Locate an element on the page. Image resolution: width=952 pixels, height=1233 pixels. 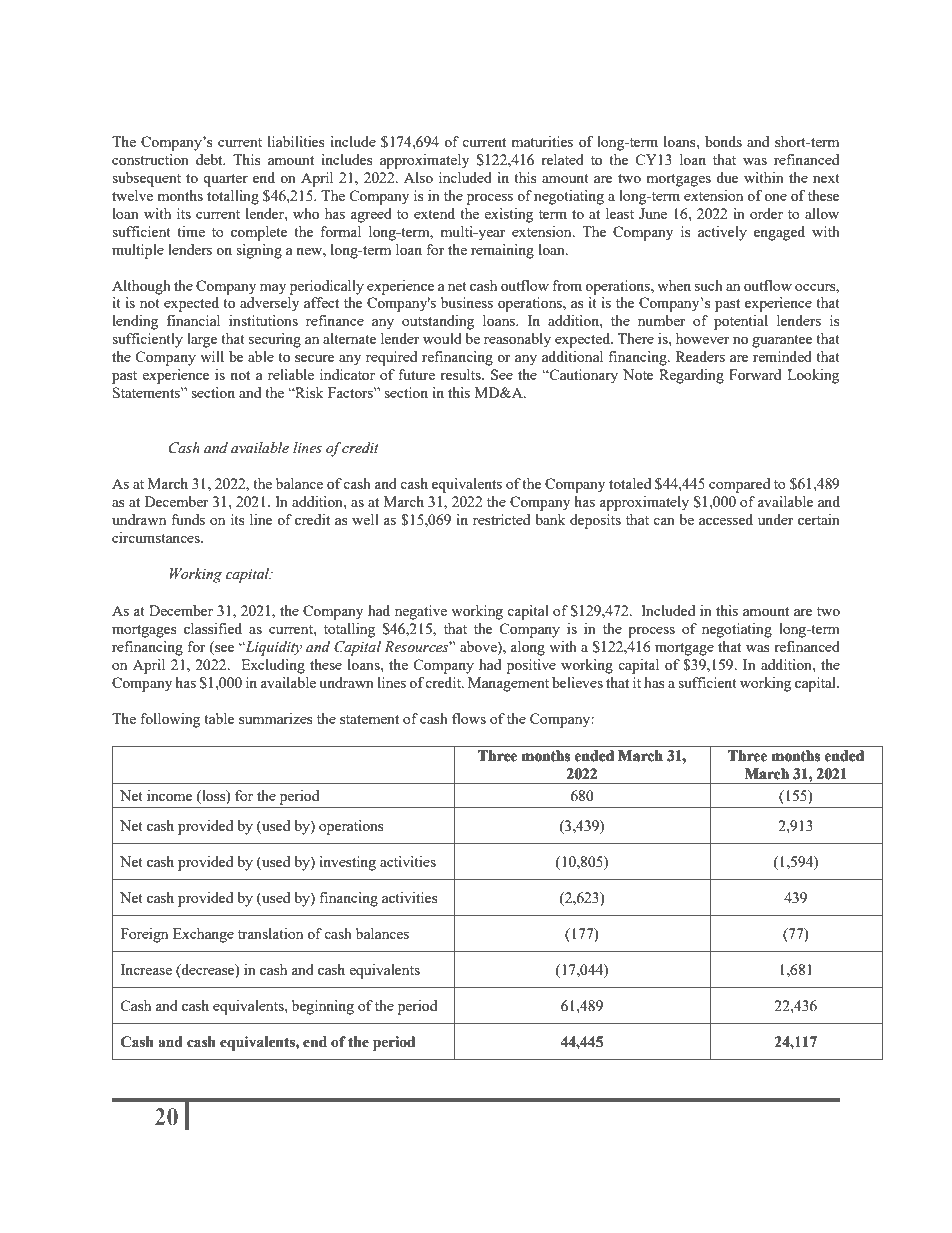
believes is located at coordinates (577, 682).
